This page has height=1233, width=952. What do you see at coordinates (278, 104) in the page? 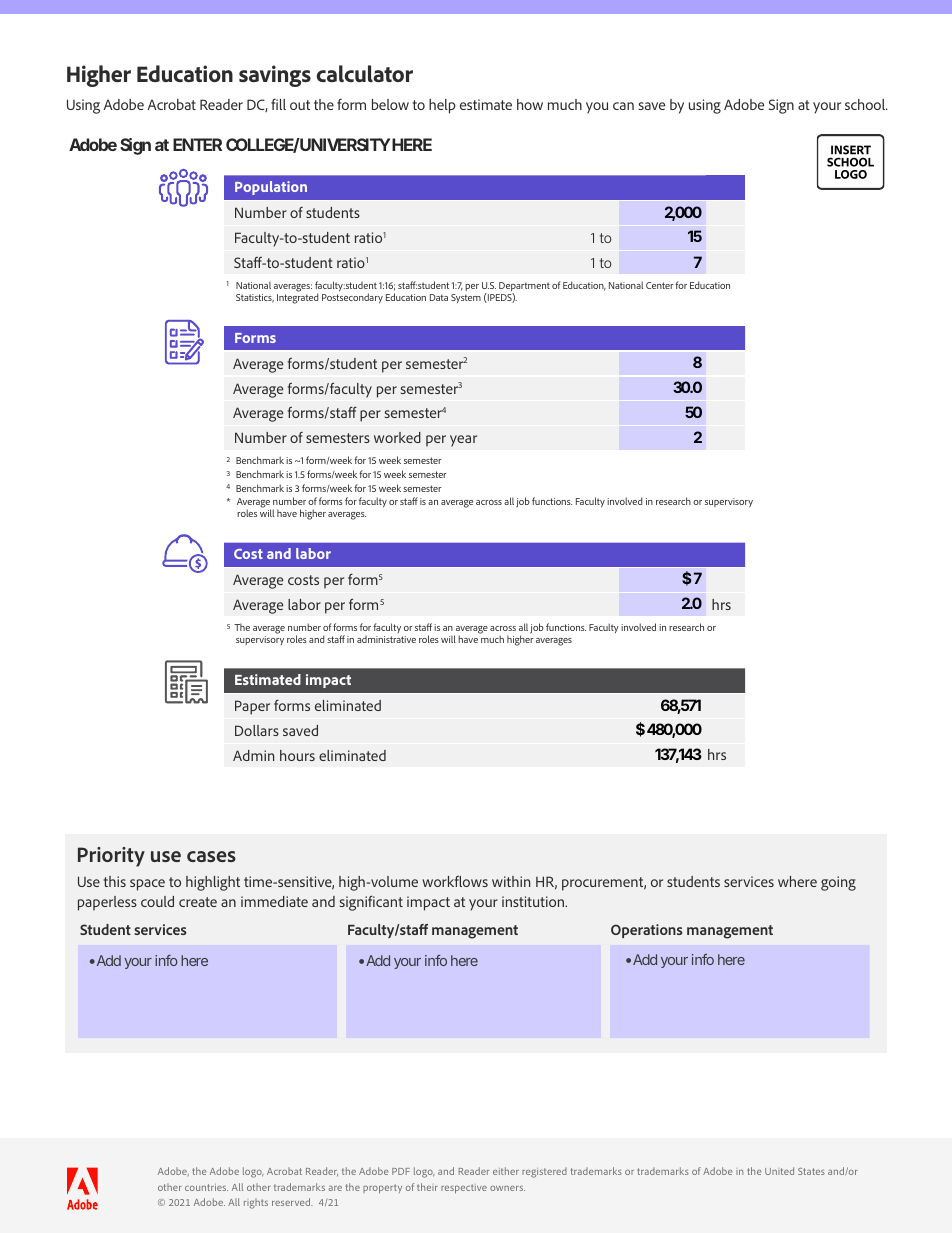
I see `fill` at bounding box center [278, 104].
